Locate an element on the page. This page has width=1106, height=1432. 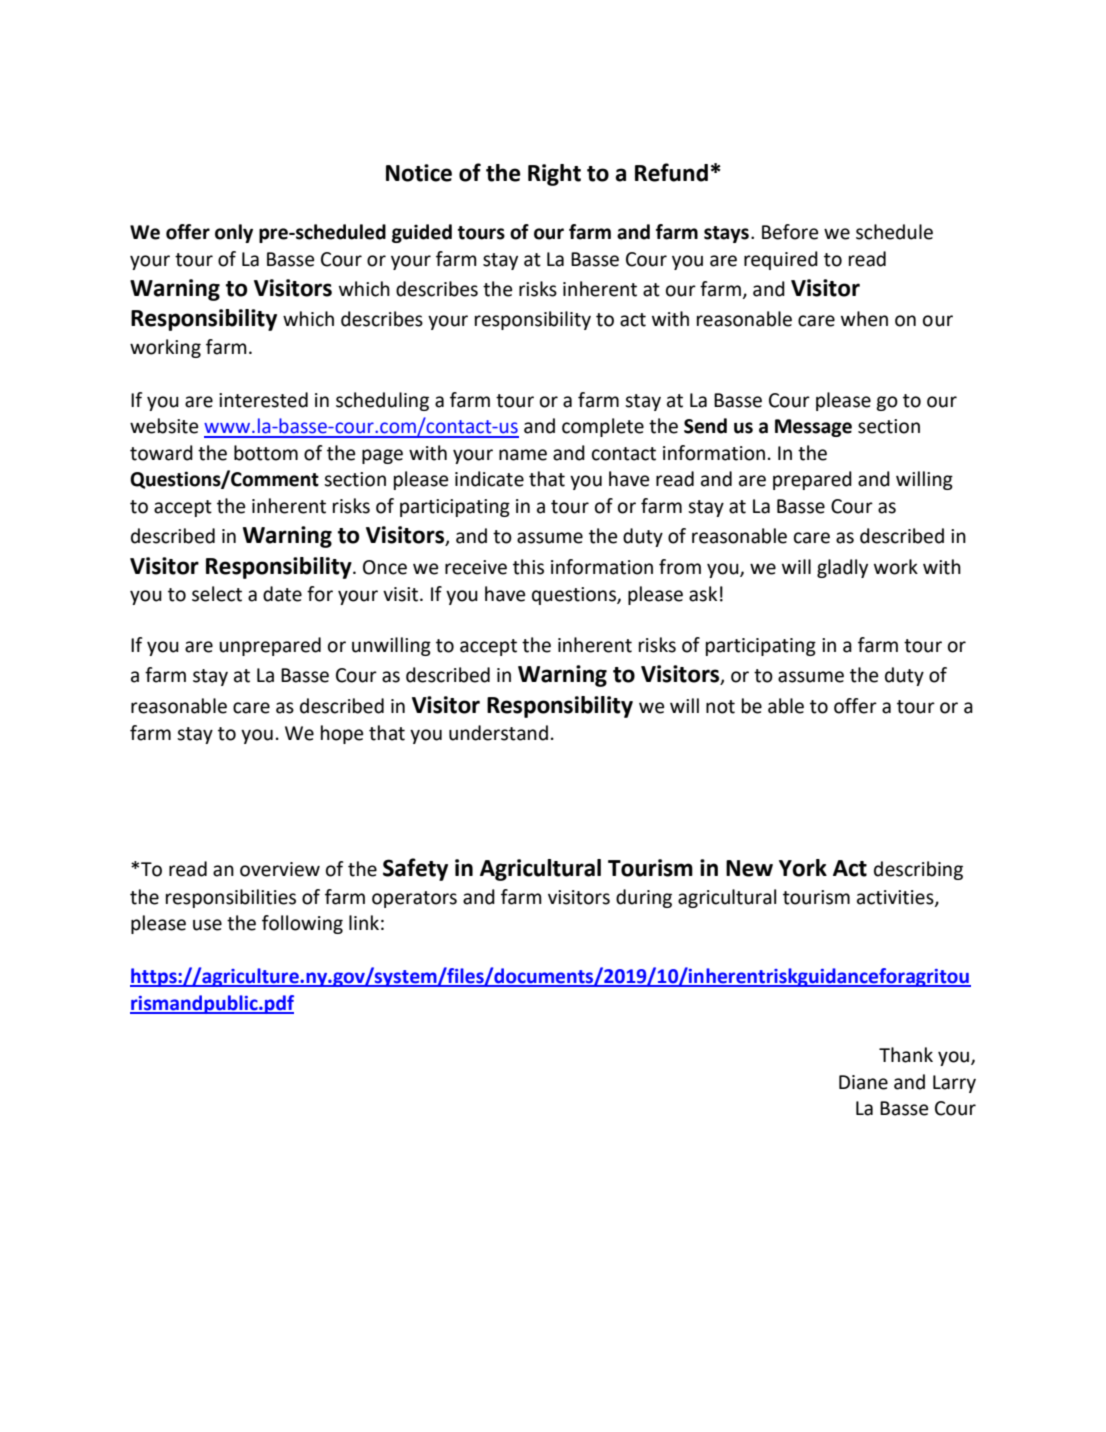
only is located at coordinates (234, 233).
